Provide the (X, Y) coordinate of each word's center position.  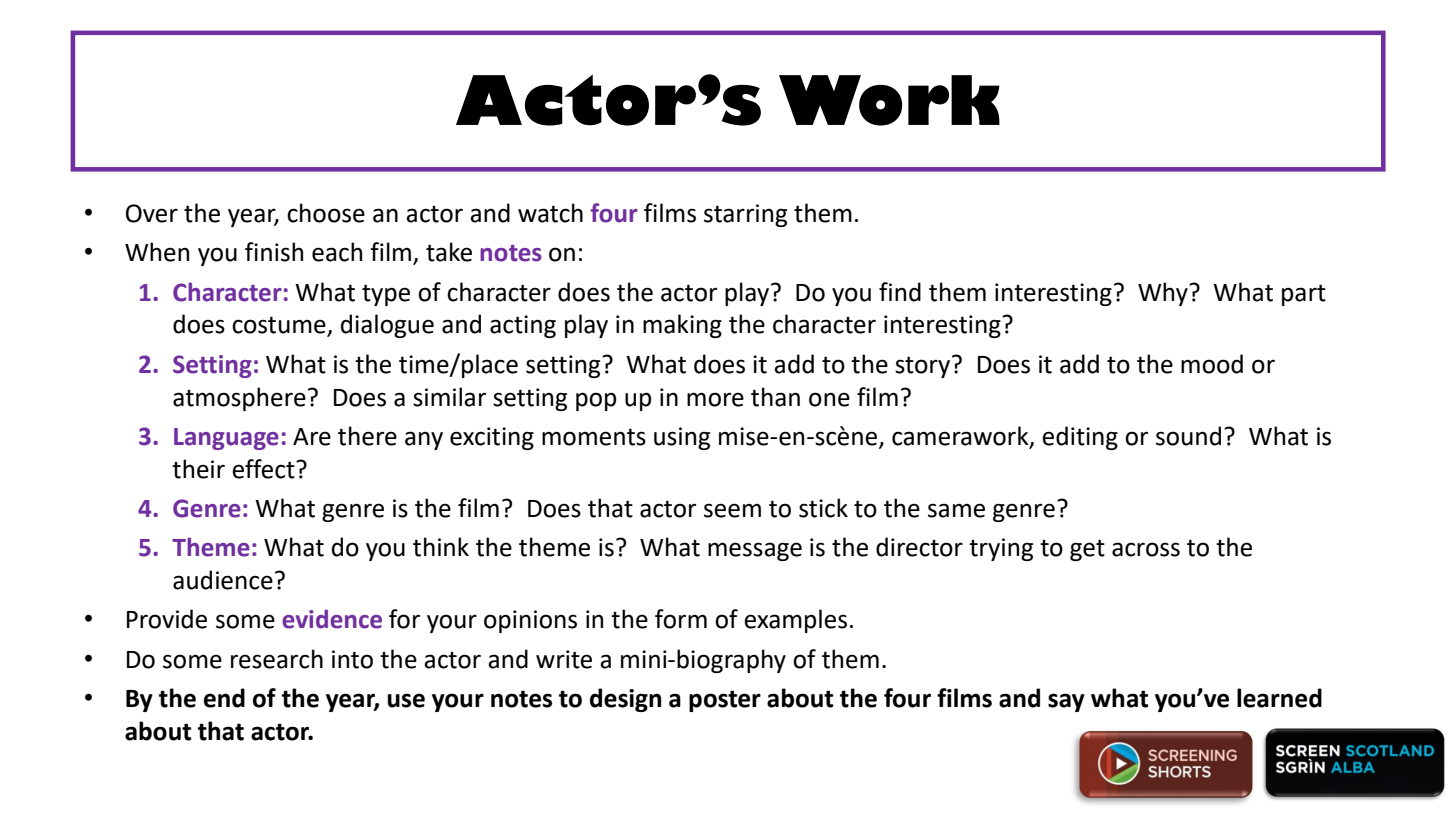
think (441, 547)
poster (725, 701)
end (224, 698)
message (755, 551)
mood (1212, 364)
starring (745, 215)
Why (1164, 294)
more (715, 399)
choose (326, 213)
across (1146, 549)
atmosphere (239, 399)
